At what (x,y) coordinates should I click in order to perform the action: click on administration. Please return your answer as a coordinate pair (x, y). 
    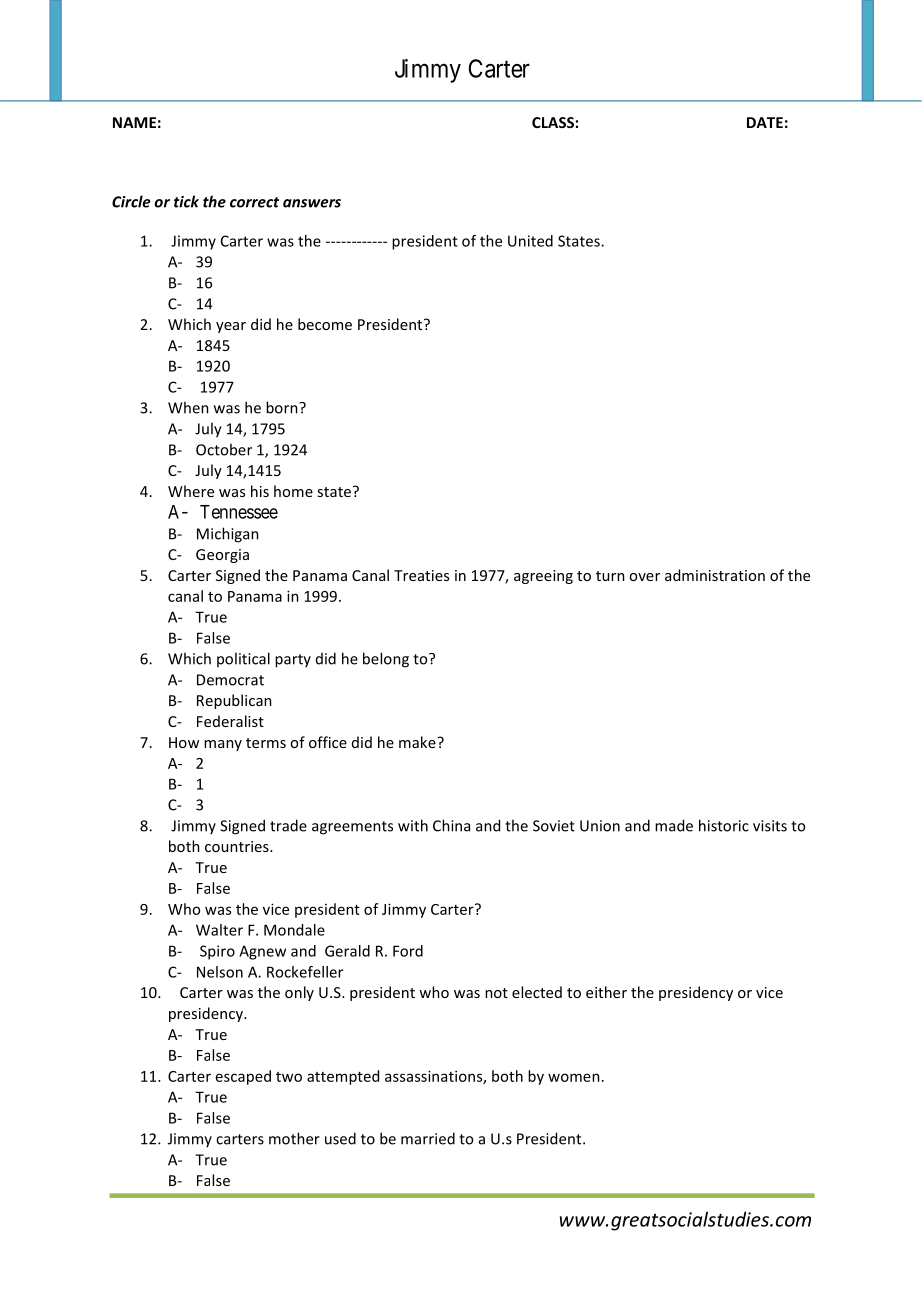
    Looking at the image, I should click on (715, 575).
